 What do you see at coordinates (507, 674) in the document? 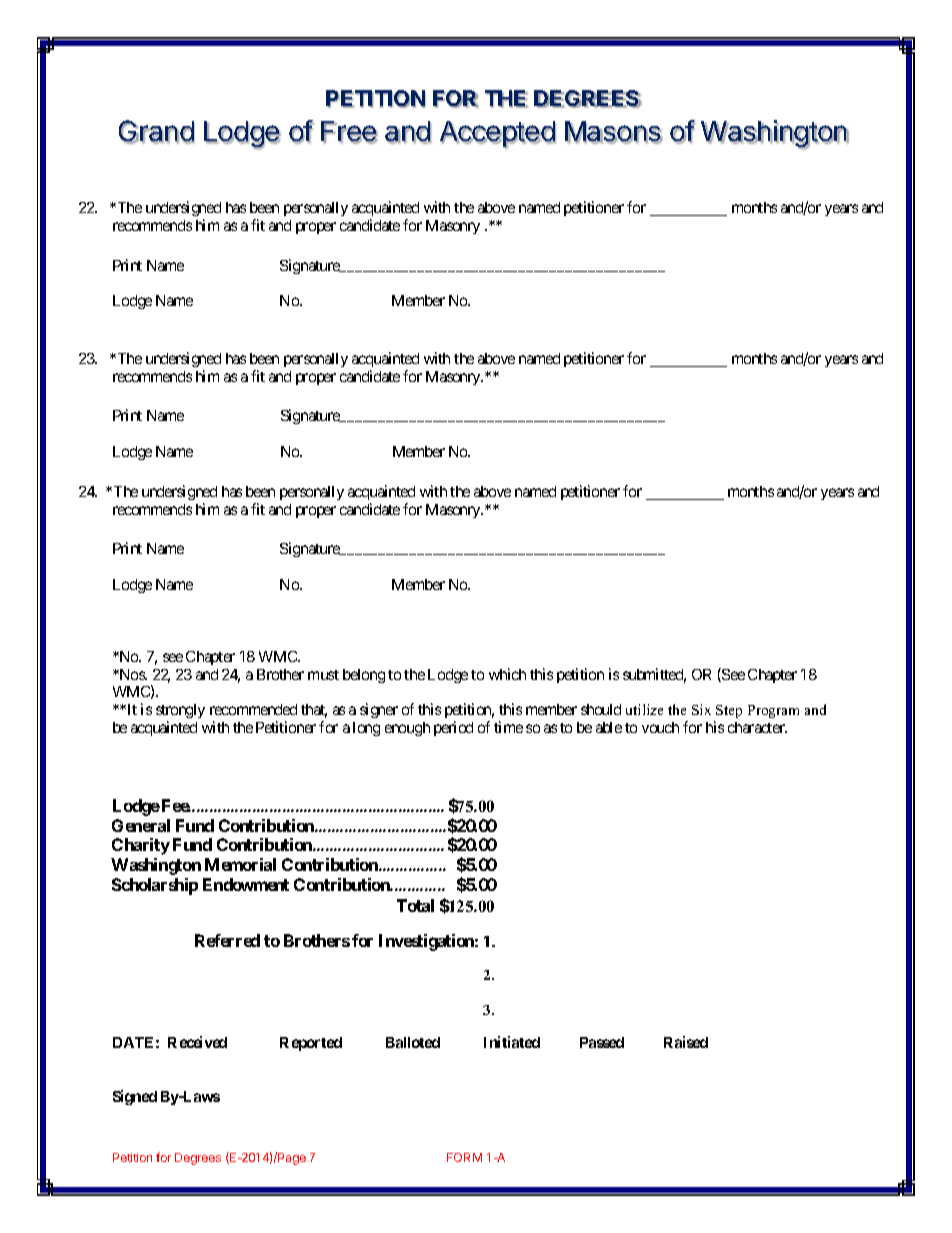
I see `which` at bounding box center [507, 674].
